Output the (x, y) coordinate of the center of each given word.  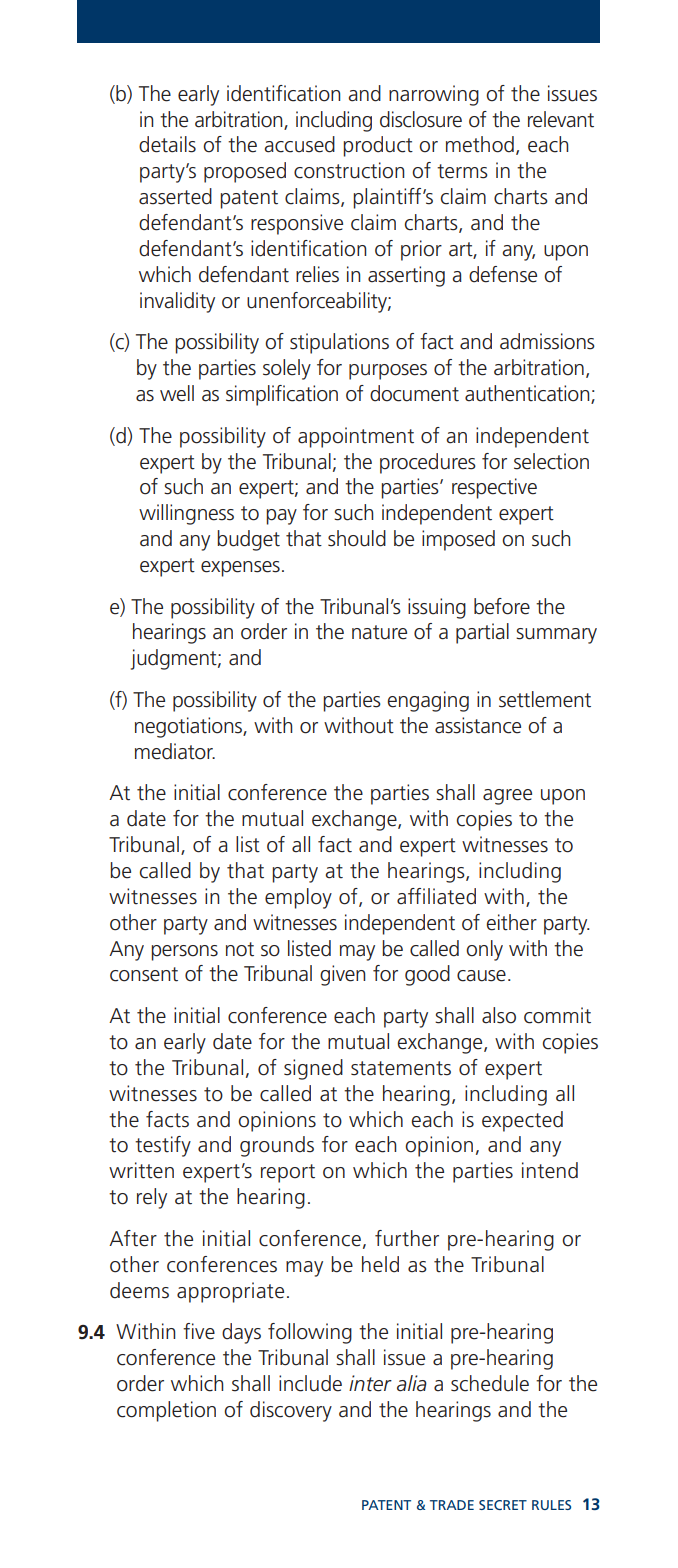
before (502, 606)
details (167, 144)
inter (370, 1383)
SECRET (503, 1505)
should (357, 538)
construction (349, 170)
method (480, 144)
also (499, 1015)
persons (184, 953)
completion (166, 1411)
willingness (186, 514)
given (342, 975)
